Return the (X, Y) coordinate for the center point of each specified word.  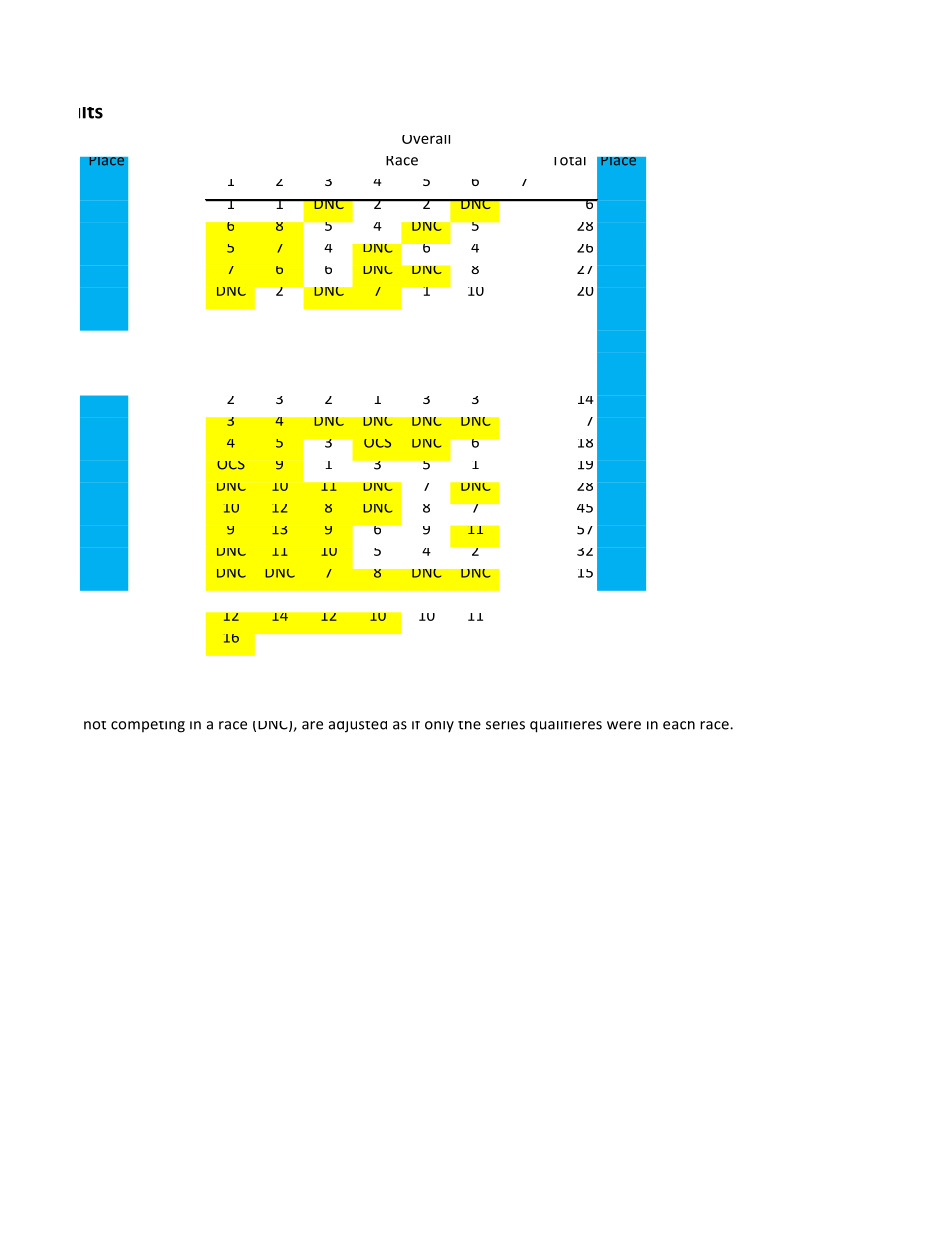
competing (148, 727)
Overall (426, 139)
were (624, 725)
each (679, 725)
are (312, 725)
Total (570, 161)
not (95, 725)
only (439, 726)
